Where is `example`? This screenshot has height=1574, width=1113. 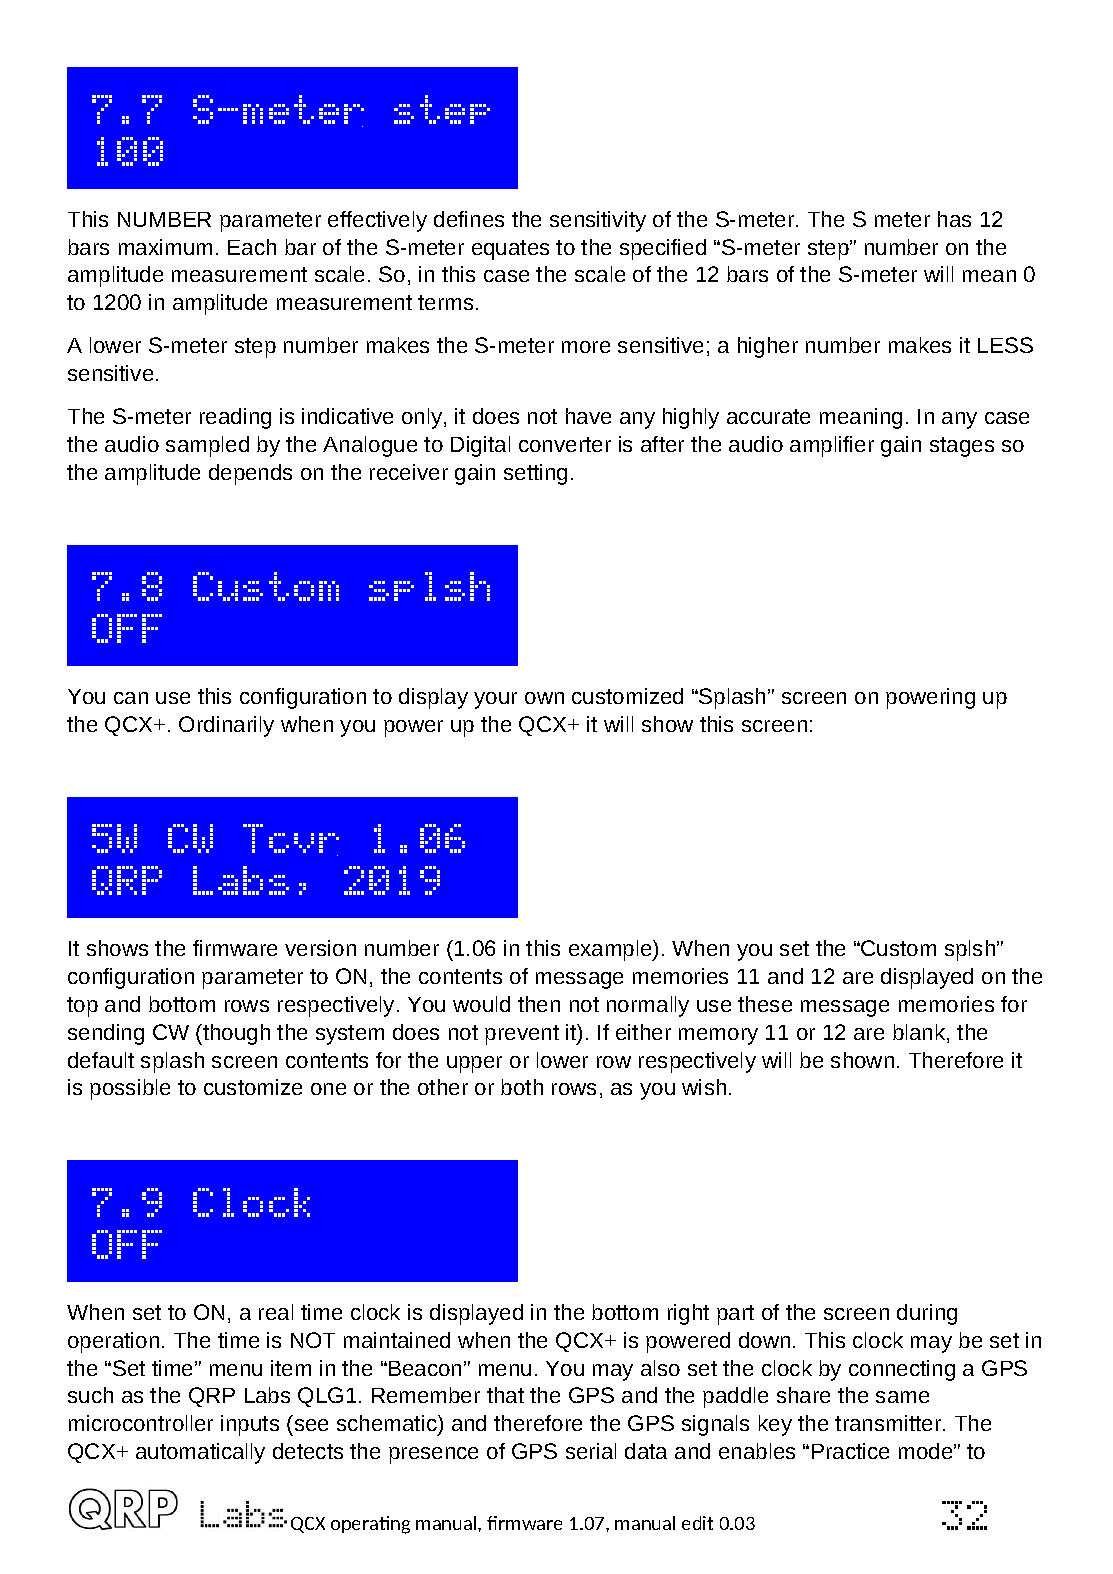 example is located at coordinates (611, 950).
